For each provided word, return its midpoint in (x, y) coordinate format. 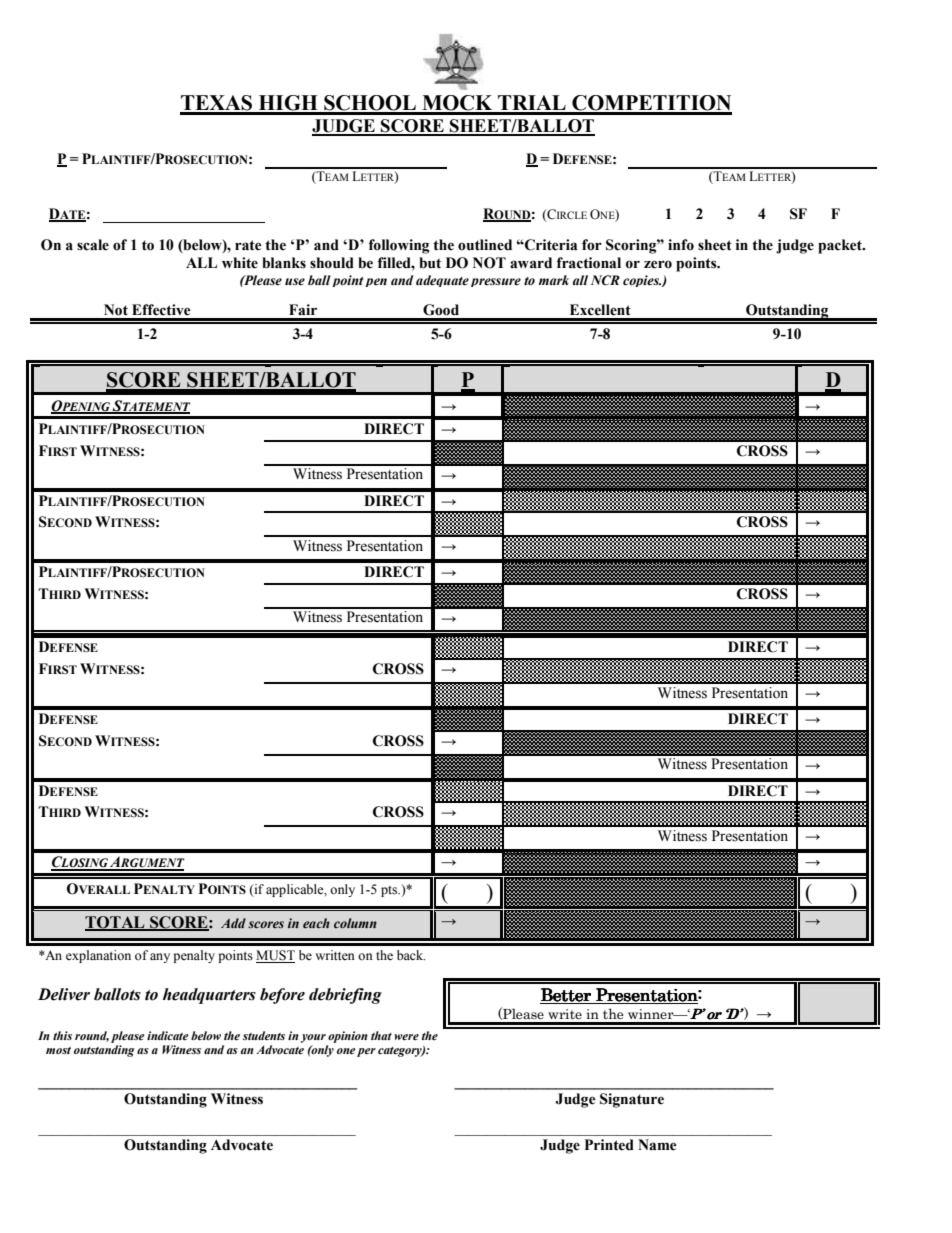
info (681, 245)
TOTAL (116, 923)
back (411, 955)
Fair (303, 310)
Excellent (600, 310)
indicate (167, 1035)
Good (441, 310)
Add (233, 923)
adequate (442, 281)
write (565, 1014)
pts (390, 891)
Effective (161, 310)
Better (566, 996)
